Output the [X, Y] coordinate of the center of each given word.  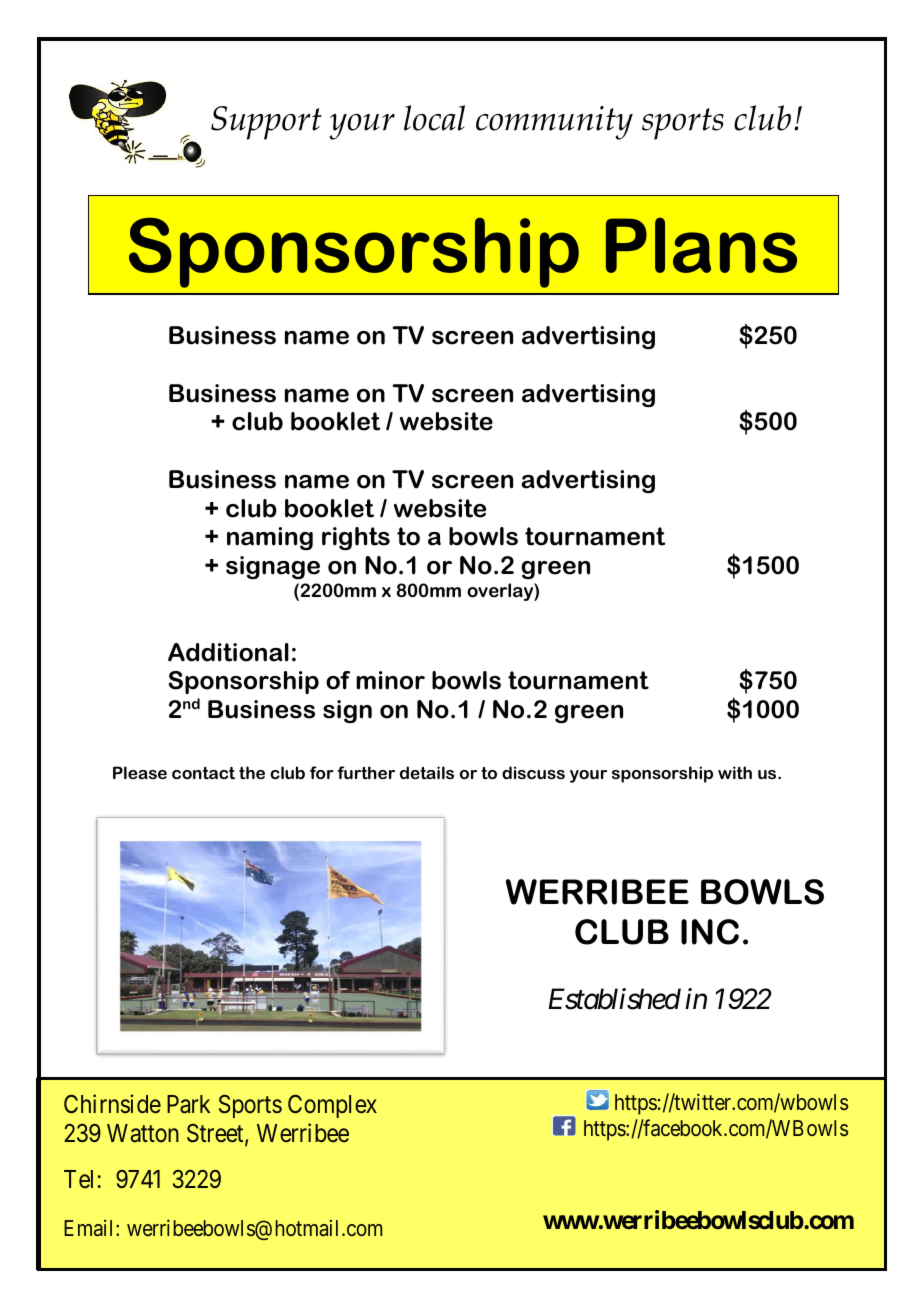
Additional [228, 652]
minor [390, 680]
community [554, 123]
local [434, 118]
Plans [701, 245]
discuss [533, 772]
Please [140, 772]
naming [270, 538]
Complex [332, 1106]
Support [266, 123]
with [735, 772]
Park [188, 1104]
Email [90, 1228]
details [427, 772]
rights [356, 538]
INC [710, 932]
